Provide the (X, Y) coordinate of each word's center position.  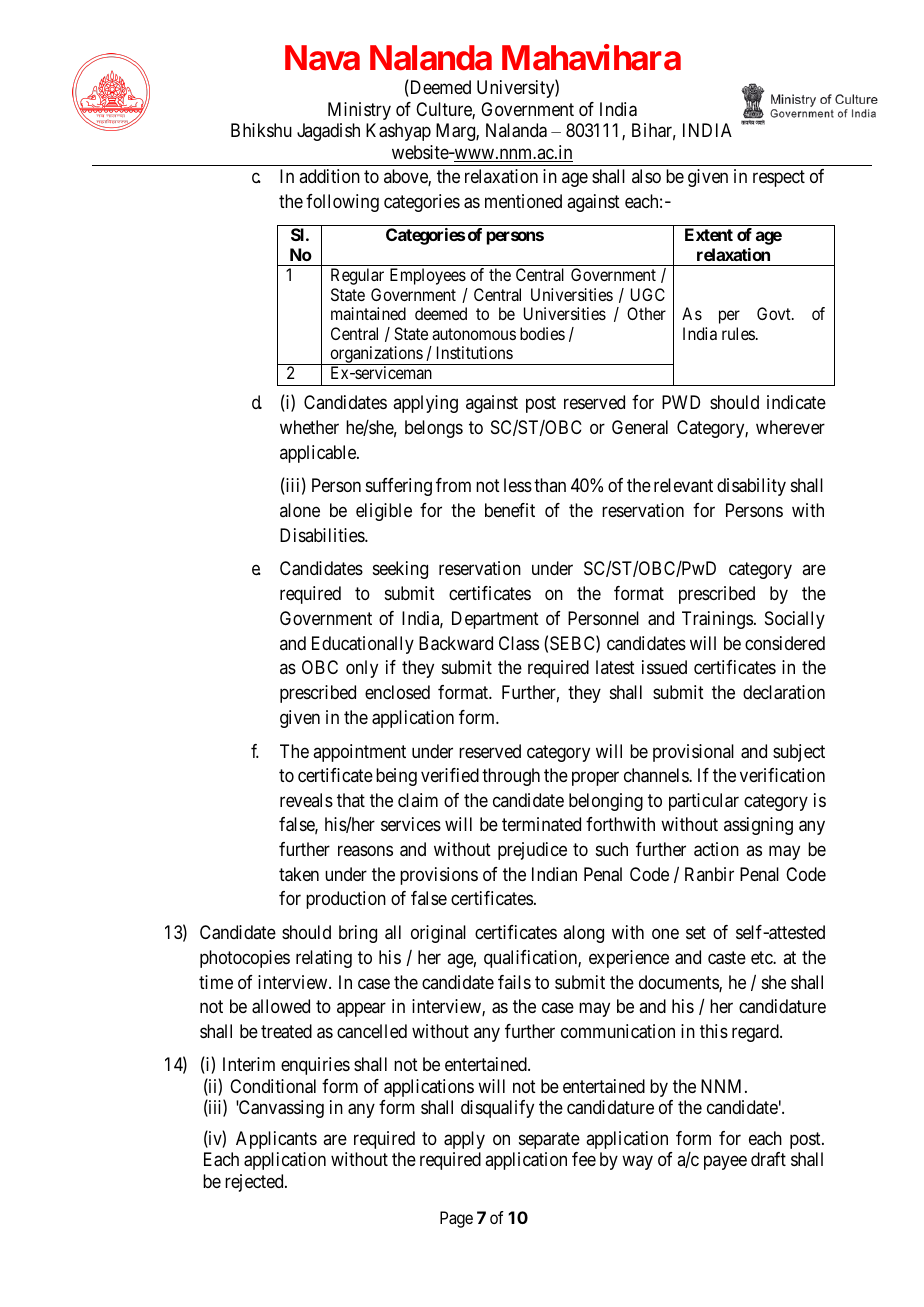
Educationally (363, 645)
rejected (255, 1183)
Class (519, 643)
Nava (322, 58)
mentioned (523, 201)
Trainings (717, 620)
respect (779, 178)
